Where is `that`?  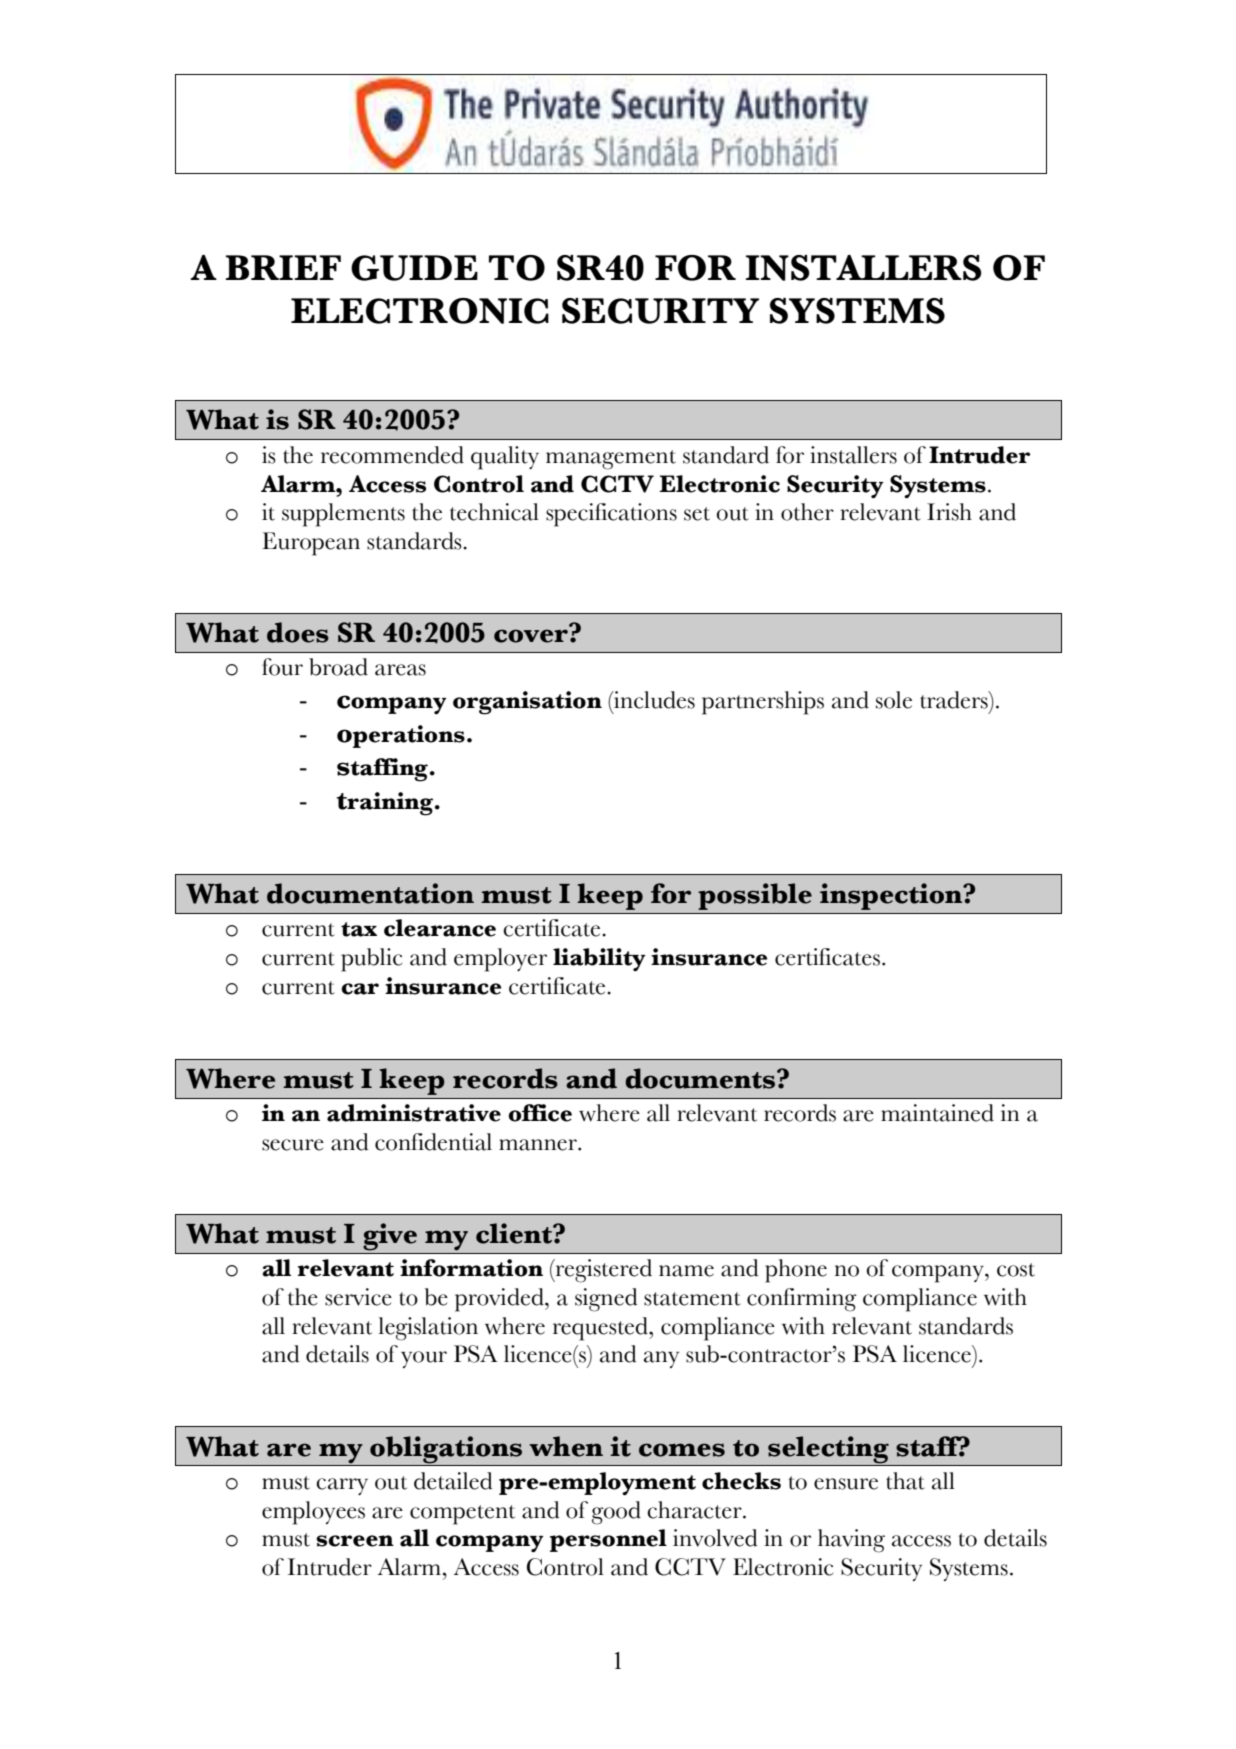 that is located at coordinates (905, 1481).
